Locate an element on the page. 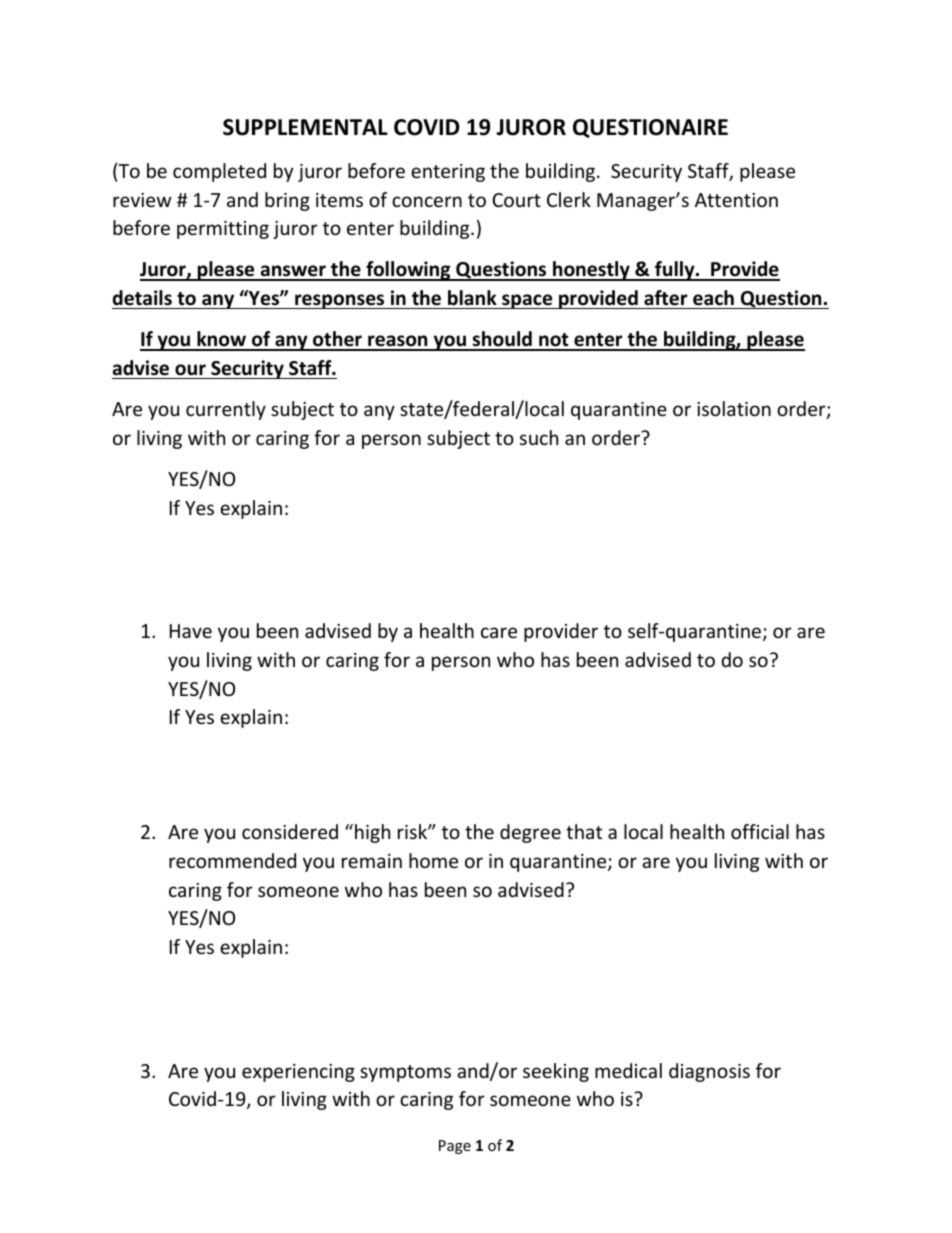 This page has width=952, height=1233. diagnosis is located at coordinates (709, 1072).
